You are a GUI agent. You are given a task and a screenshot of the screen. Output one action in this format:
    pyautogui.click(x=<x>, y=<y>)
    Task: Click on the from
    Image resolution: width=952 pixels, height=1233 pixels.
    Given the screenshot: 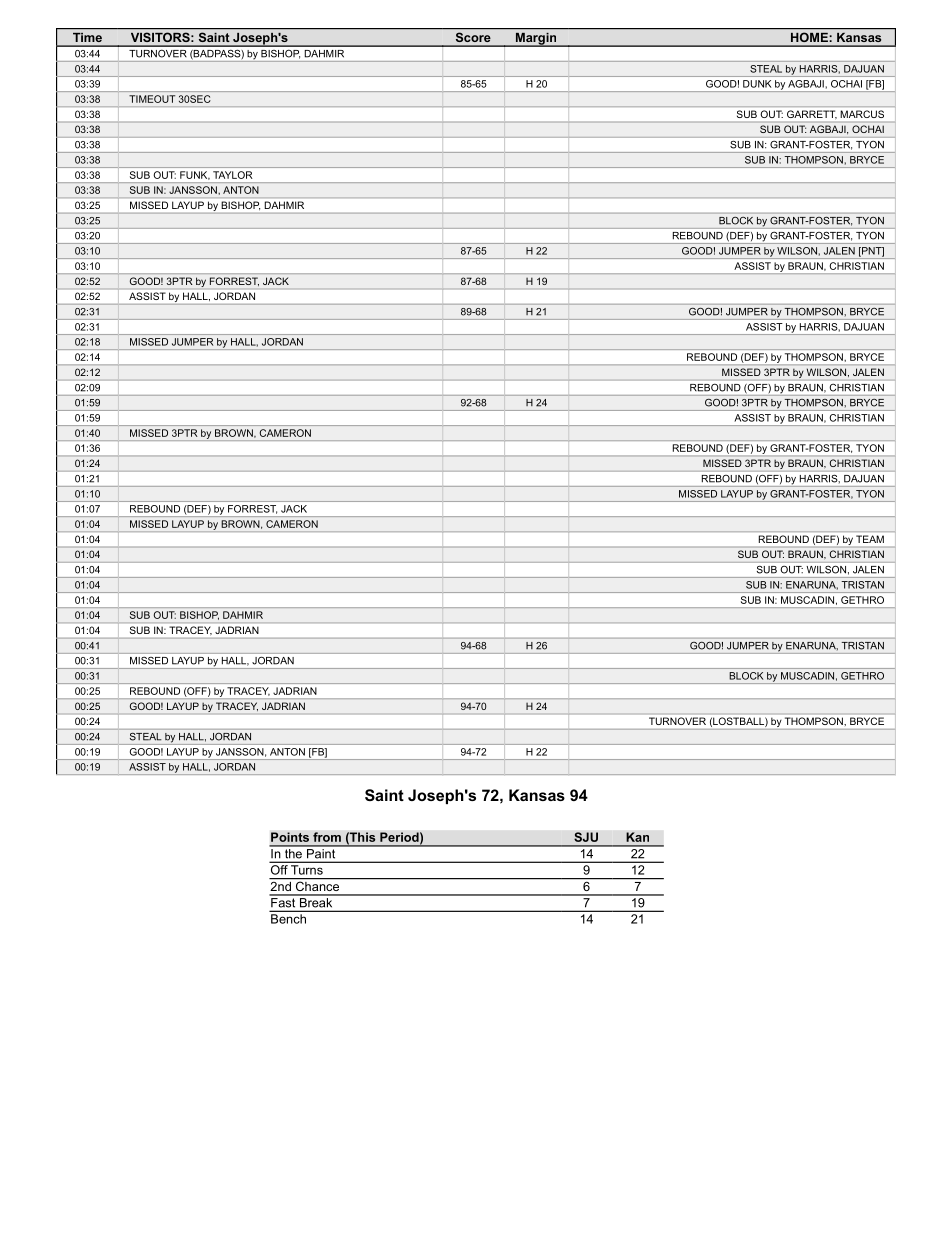 What is the action you would take?
    pyautogui.click(x=327, y=837)
